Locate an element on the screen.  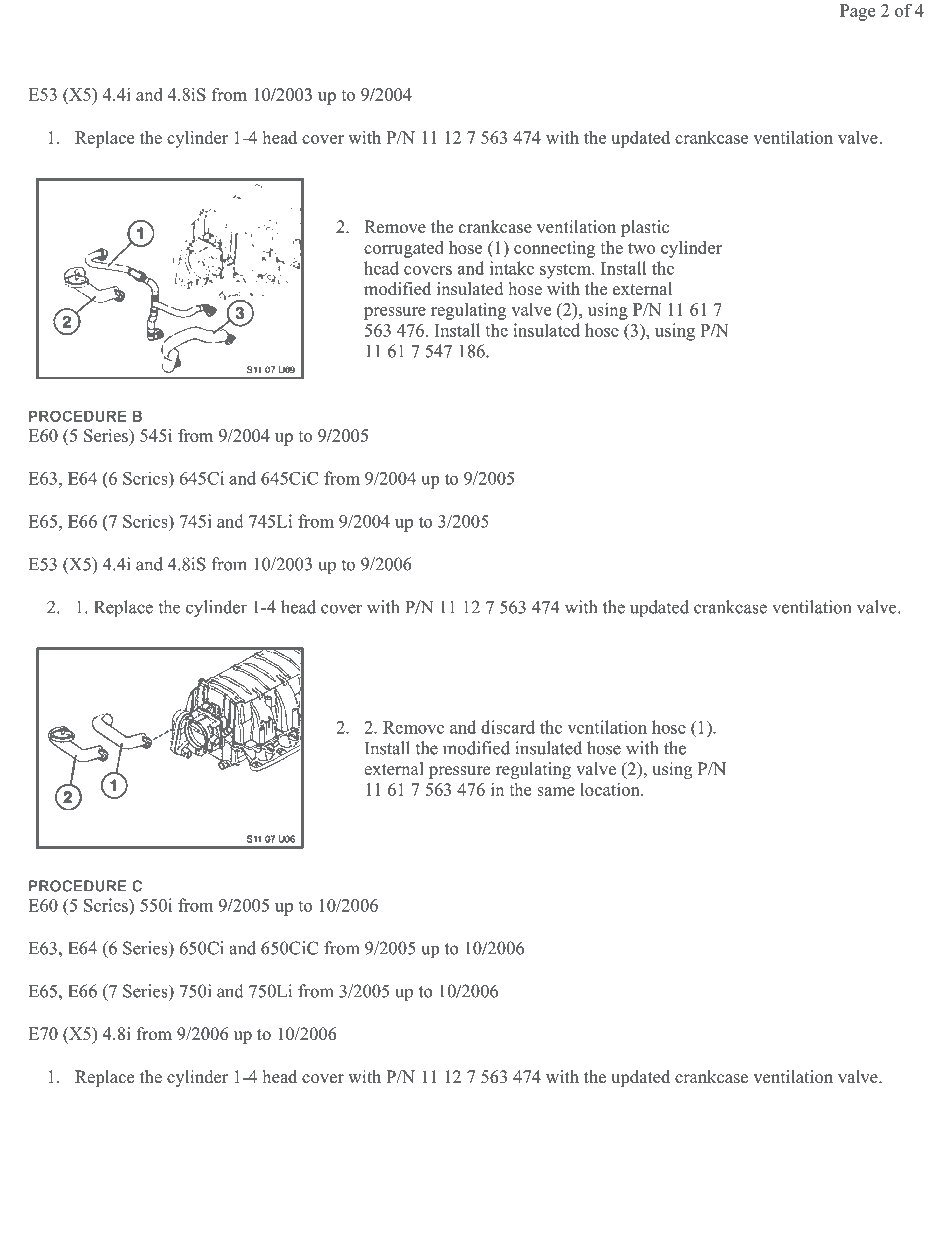
discard is located at coordinates (508, 727).
